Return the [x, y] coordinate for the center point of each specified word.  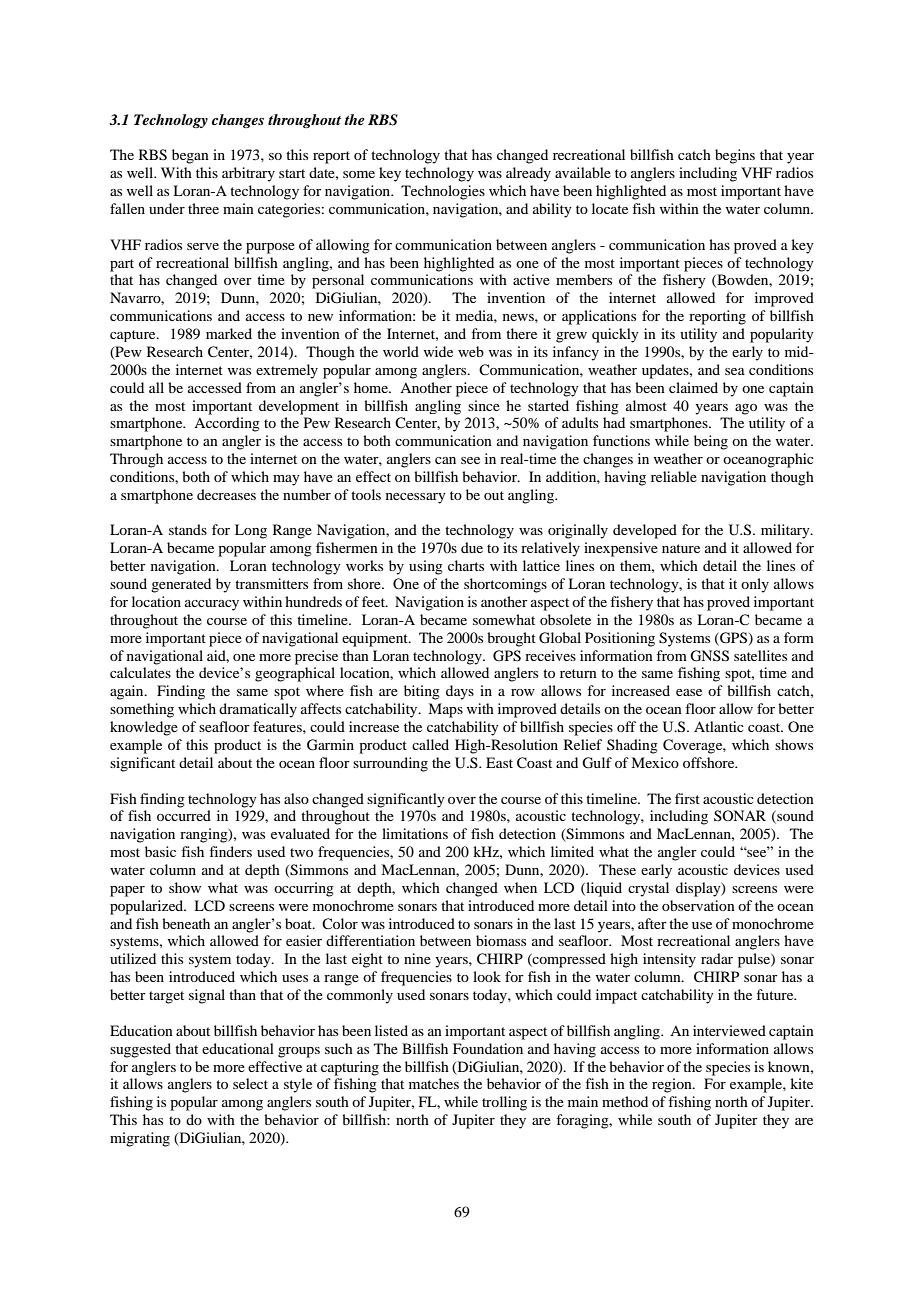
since [484, 405]
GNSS [709, 656]
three [203, 208]
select [250, 1083]
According [227, 424]
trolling [504, 1103]
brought [511, 639]
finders [230, 851]
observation [698, 905]
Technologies [443, 192]
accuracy [212, 605]
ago [746, 409]
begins [735, 156]
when [520, 887]
